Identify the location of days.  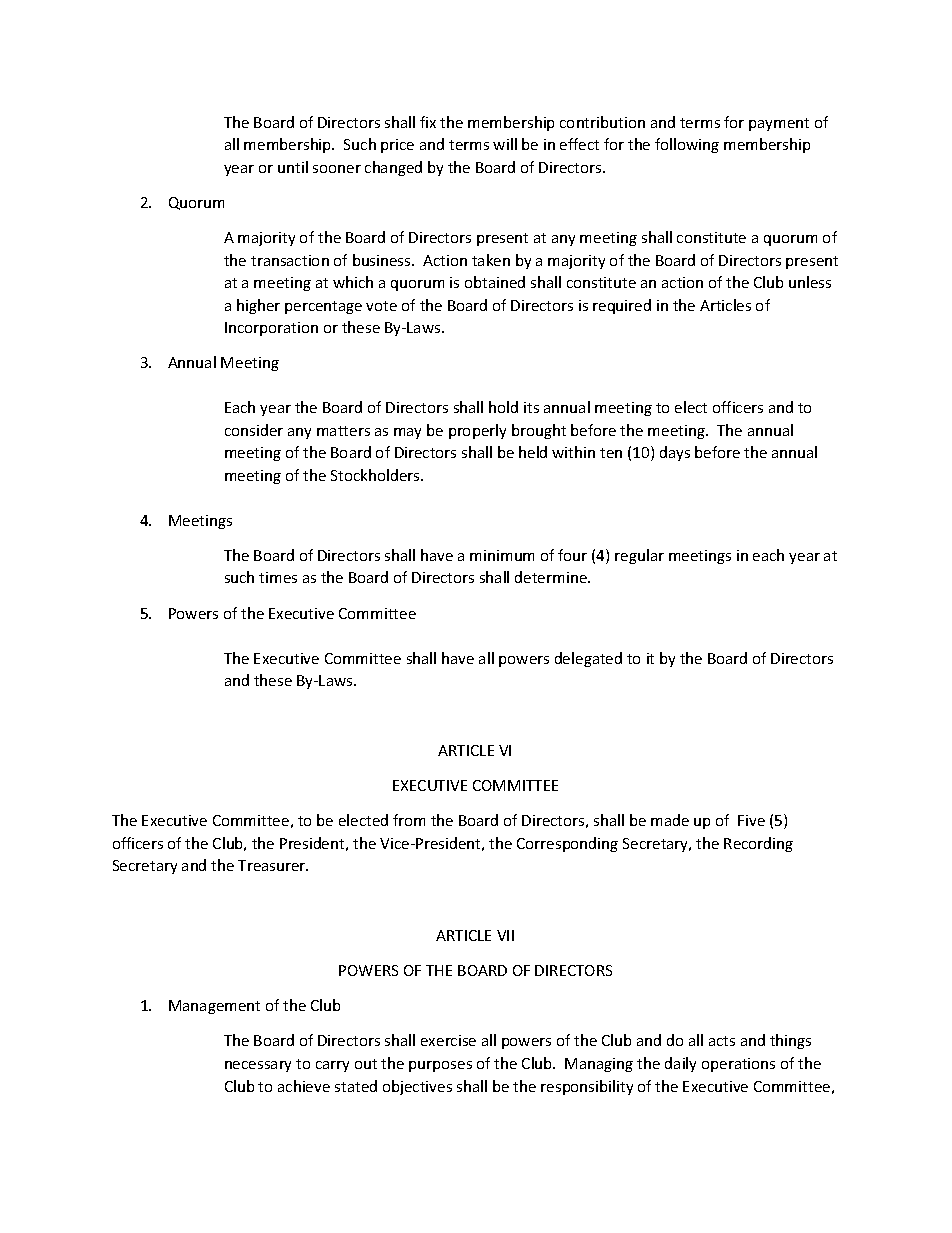
(675, 453).
